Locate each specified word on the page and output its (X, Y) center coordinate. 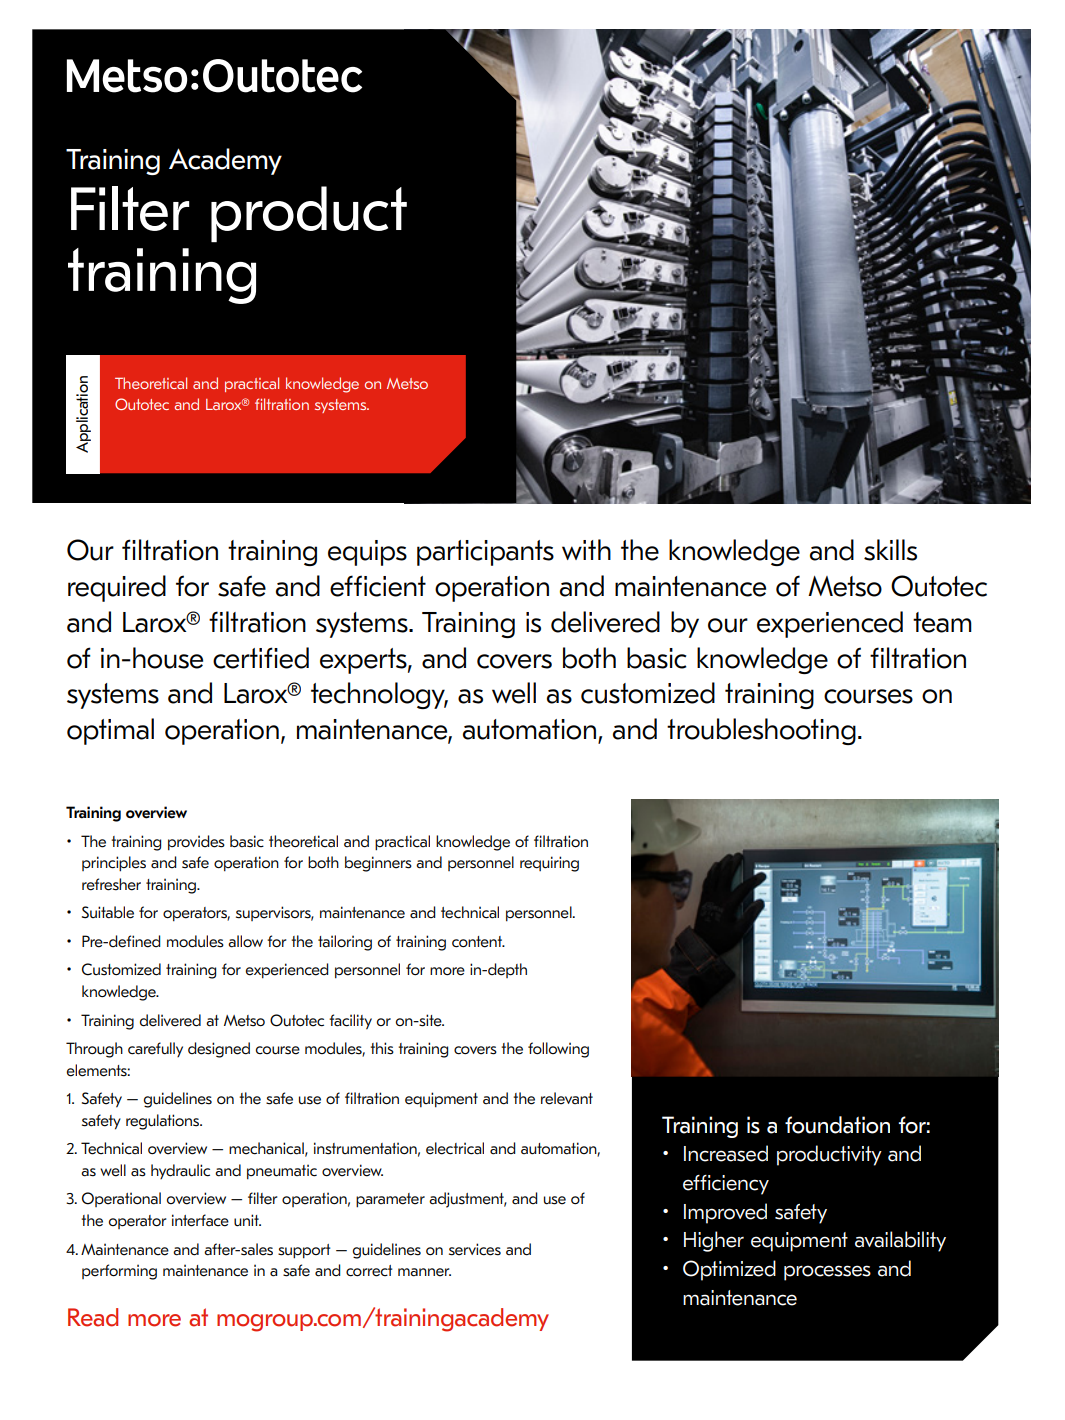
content (478, 942)
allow (245, 941)
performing (119, 1272)
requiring (549, 864)
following (558, 1050)
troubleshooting (761, 731)
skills (890, 550)
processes (827, 1273)
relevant (567, 1098)
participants (485, 553)
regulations (164, 1122)
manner (424, 1272)
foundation (837, 1125)
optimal (110, 731)
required (117, 588)
